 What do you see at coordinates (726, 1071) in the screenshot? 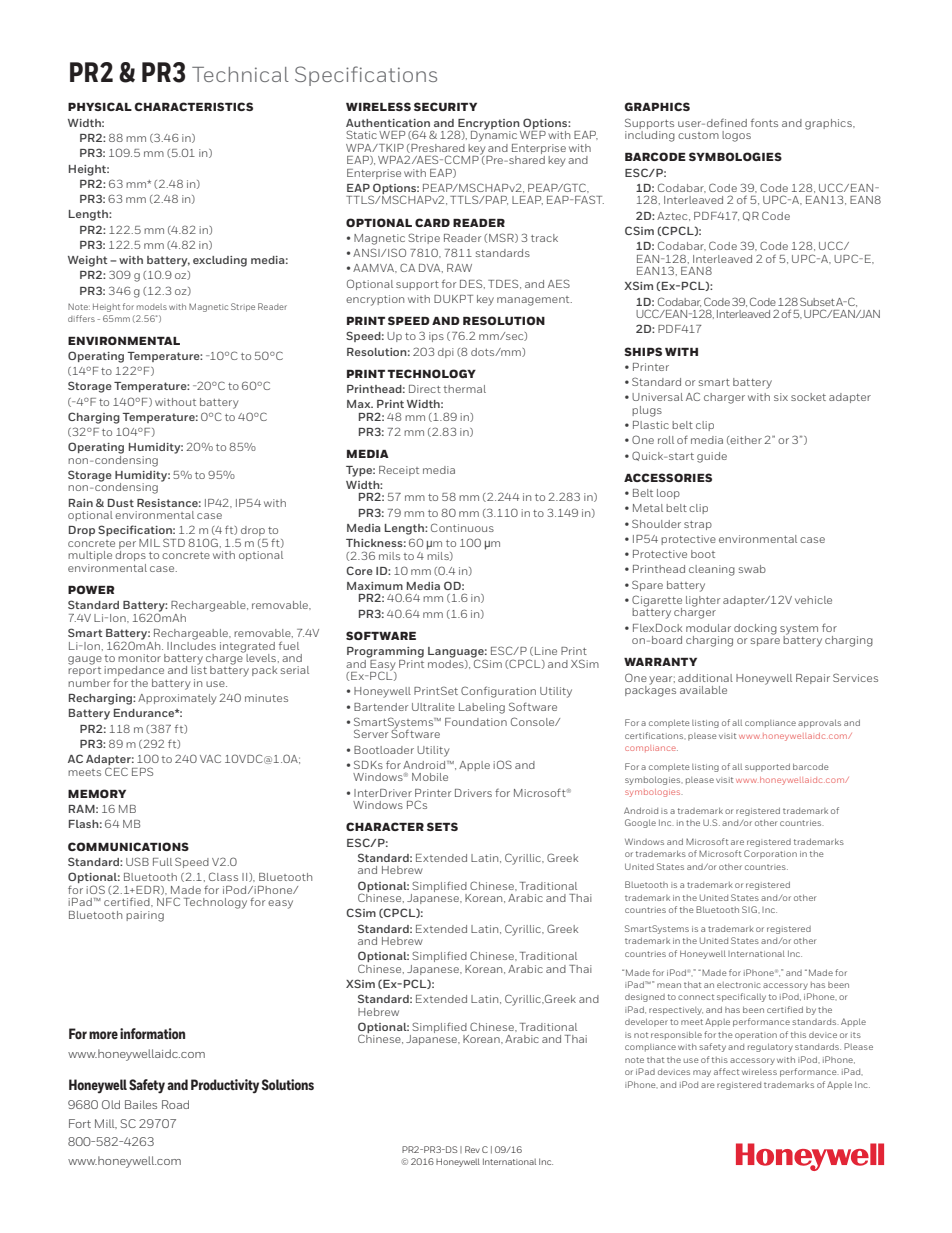
I see `affect` at bounding box center [726, 1071].
